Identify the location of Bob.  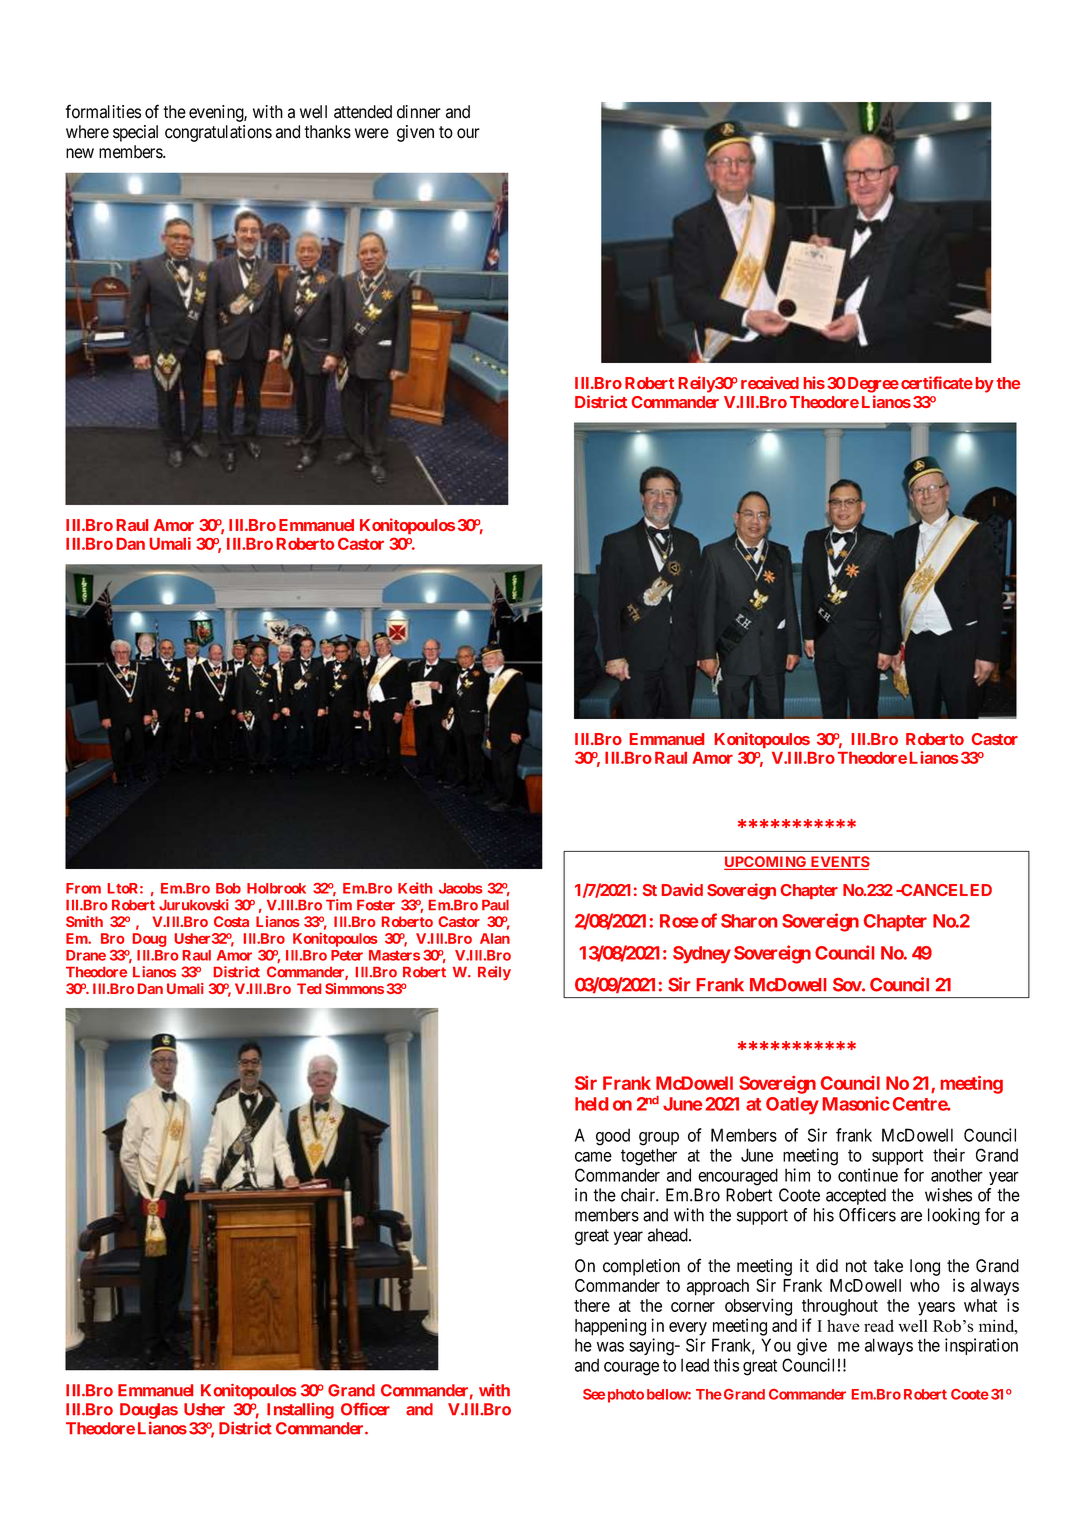
(228, 888).
